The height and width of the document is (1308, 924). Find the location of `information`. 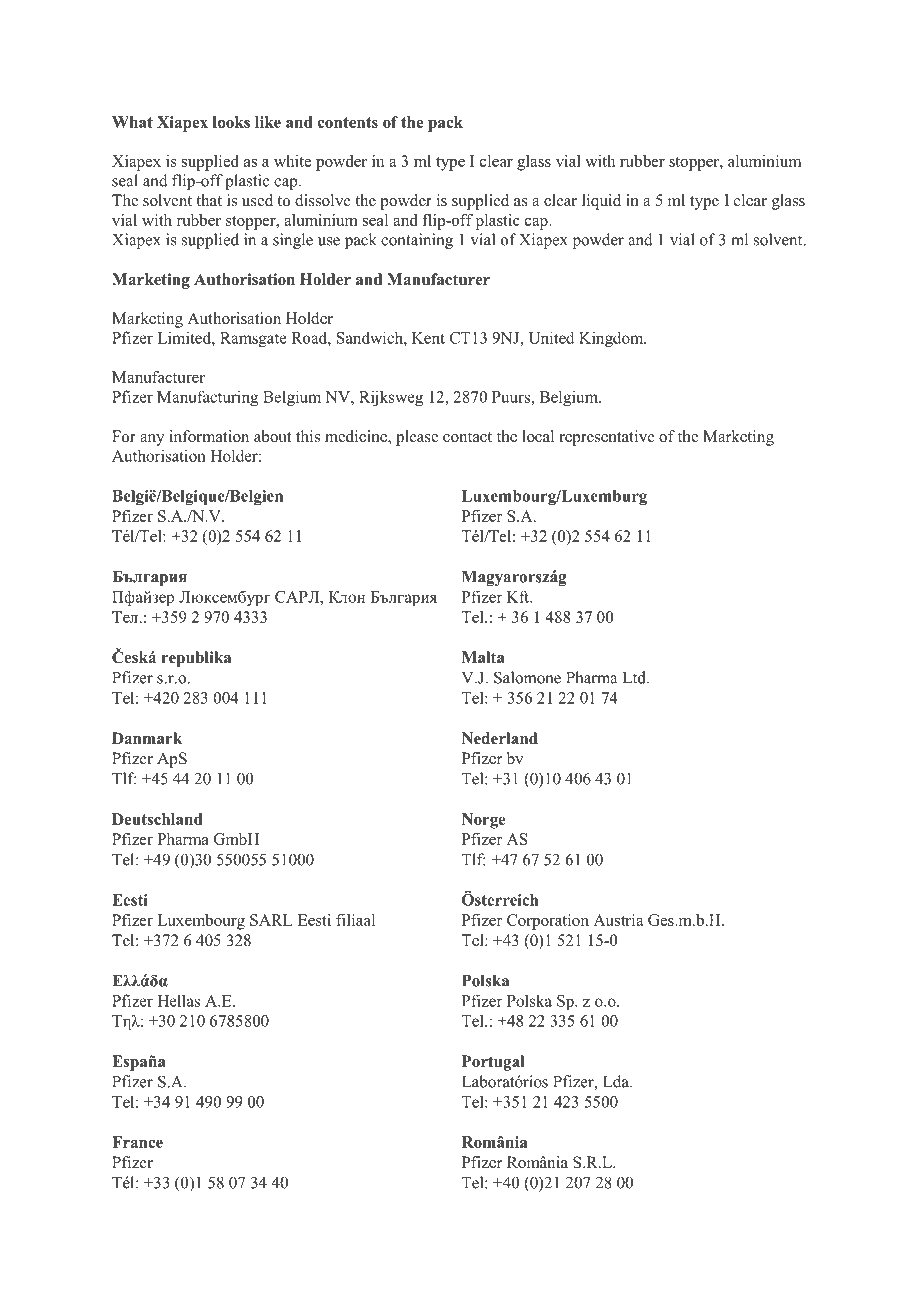

information is located at coordinates (209, 436).
